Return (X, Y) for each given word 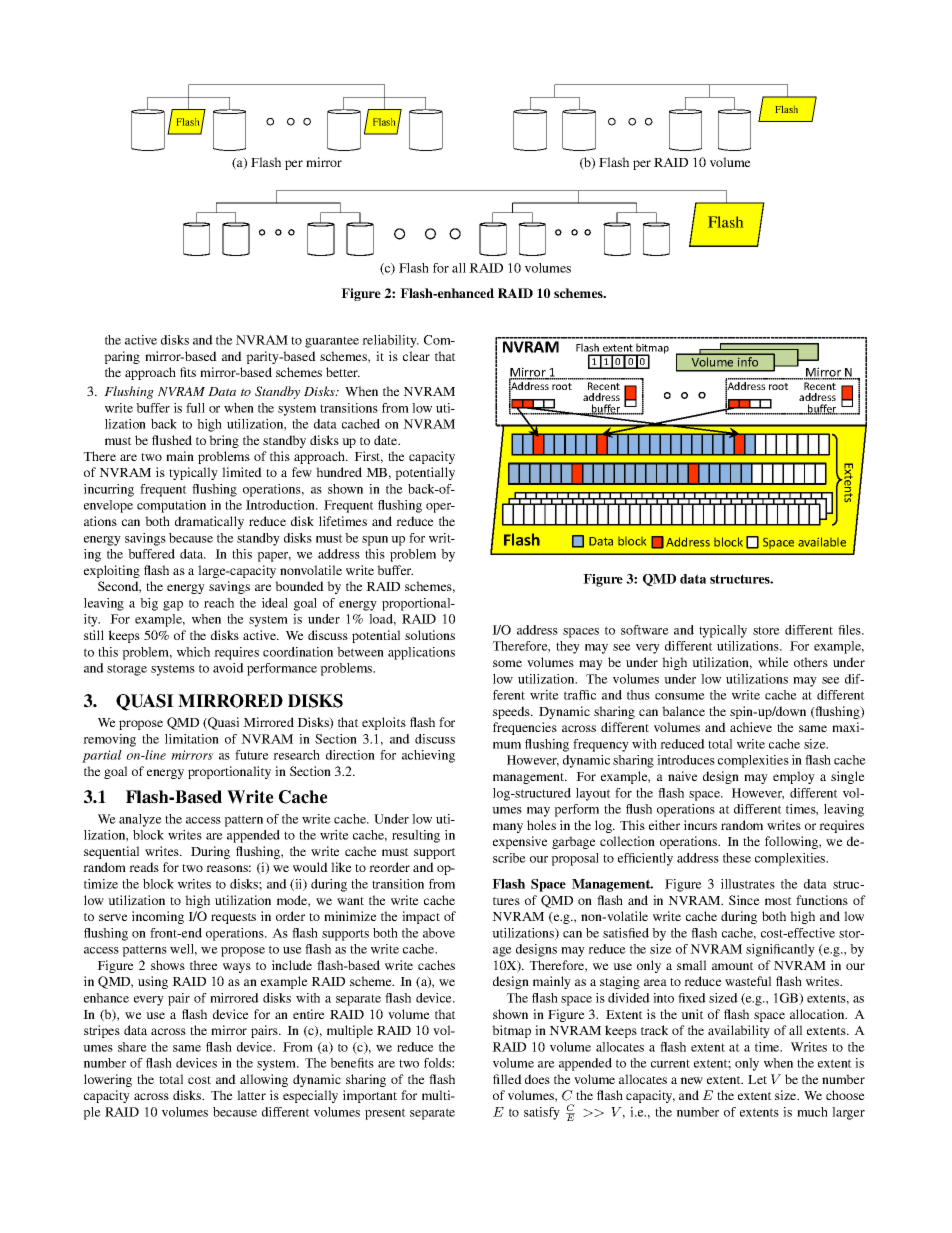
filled (507, 1079)
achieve (751, 727)
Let (757, 1079)
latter (251, 1095)
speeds (512, 712)
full (195, 408)
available (822, 542)
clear (416, 356)
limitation (192, 739)
